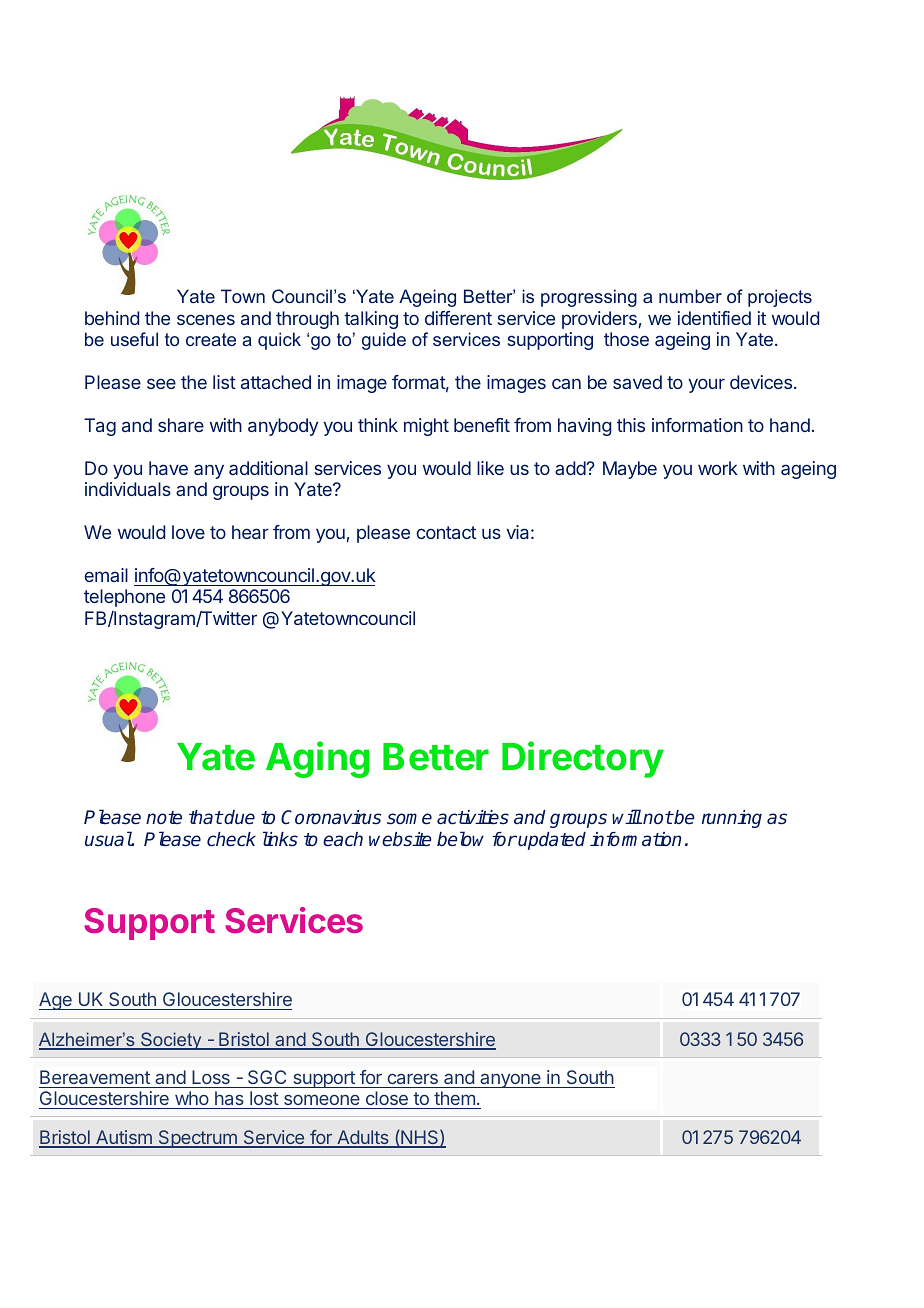 The height and width of the image is (1308, 924). What do you see at coordinates (317, 759) in the image?
I see `Aging` at bounding box center [317, 759].
